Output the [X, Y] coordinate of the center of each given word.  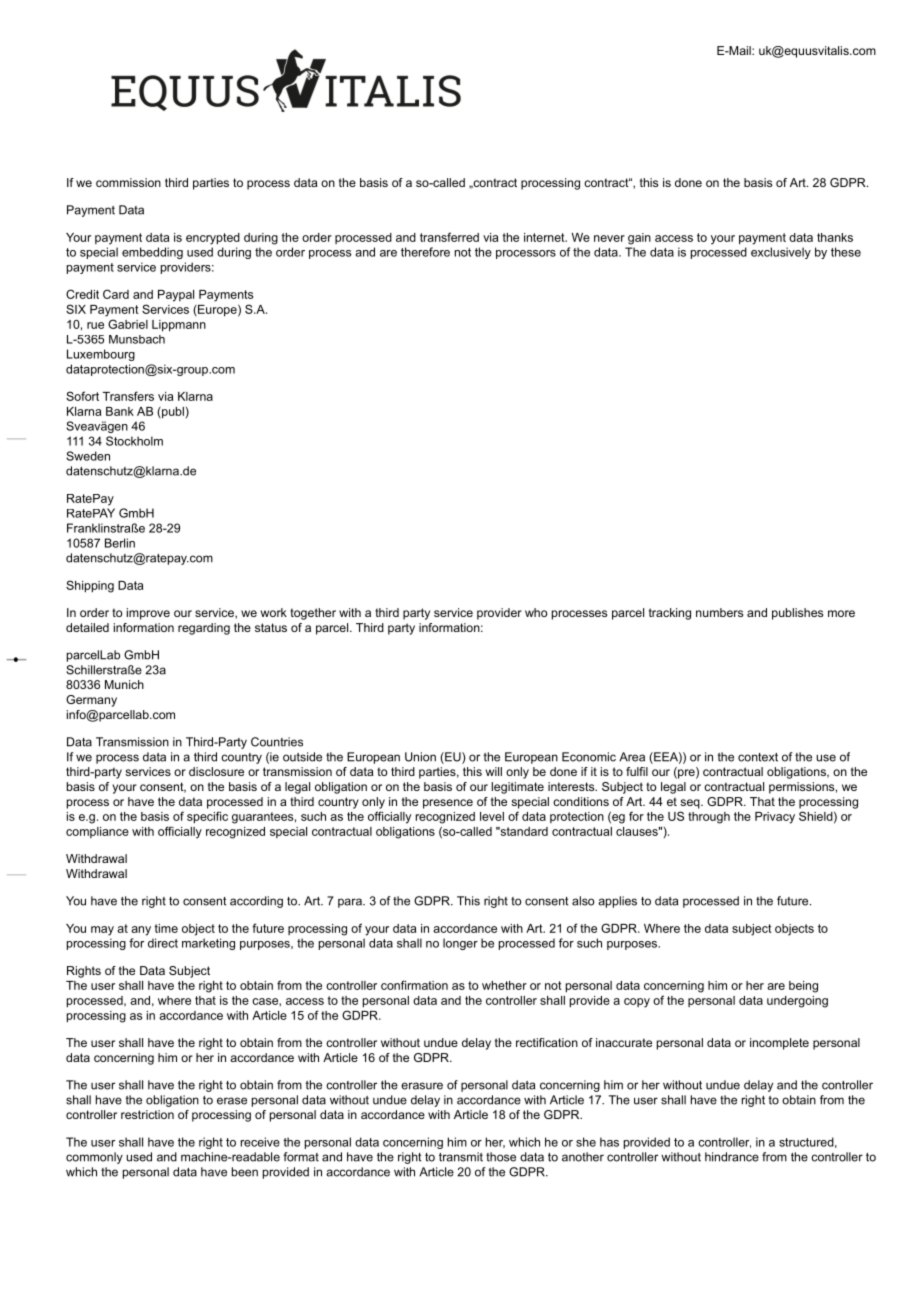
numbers [719, 612]
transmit [461, 1157]
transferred [449, 237]
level [492, 816]
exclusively [781, 253]
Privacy [775, 818]
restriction [147, 1114]
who [536, 612]
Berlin [120, 543]
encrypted [213, 239]
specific [207, 817]
